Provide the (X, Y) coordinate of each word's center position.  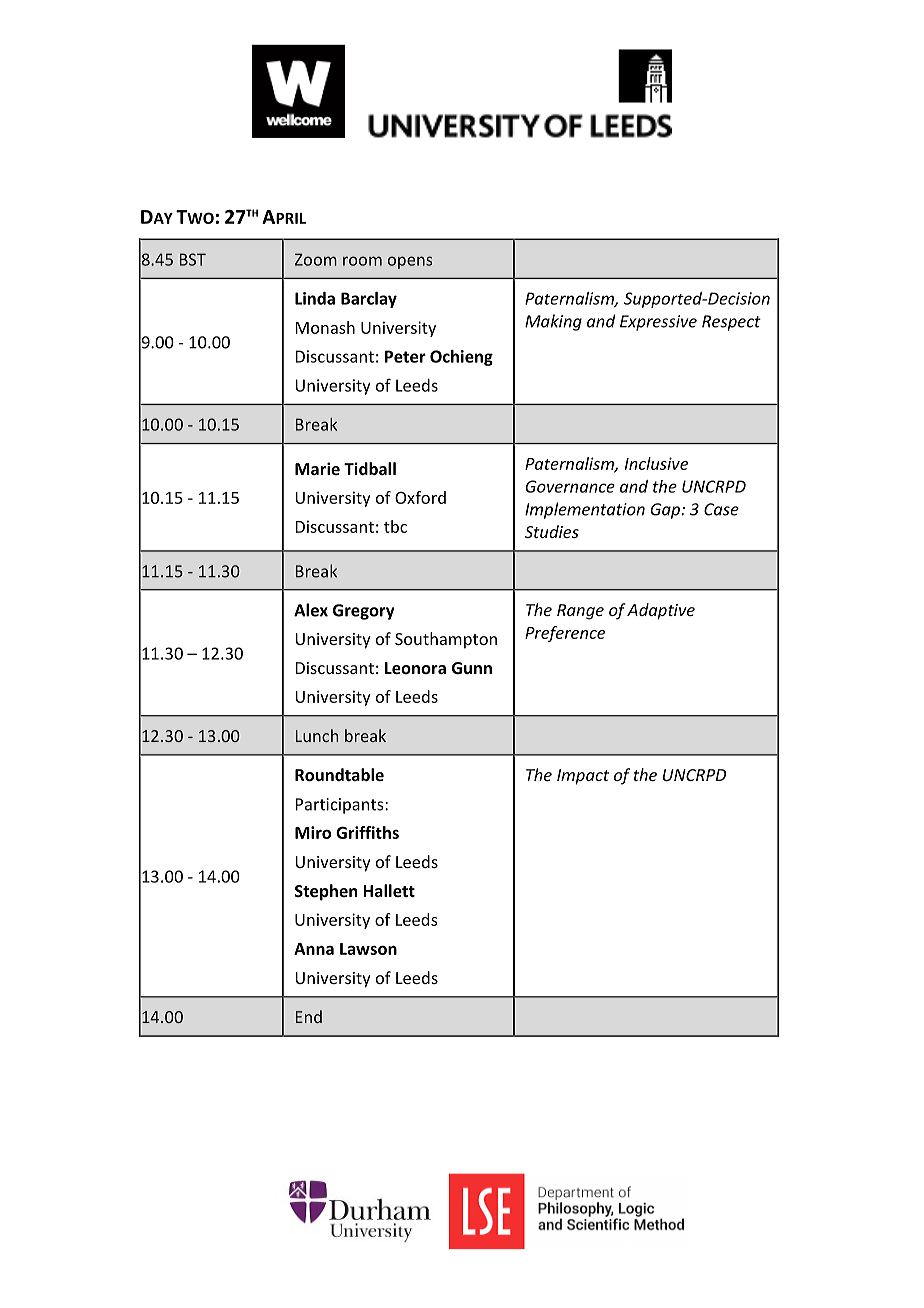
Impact (583, 777)
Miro (313, 832)
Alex (311, 610)
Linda (315, 298)
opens (410, 262)
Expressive (658, 323)
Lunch (317, 735)
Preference (565, 634)
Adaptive (661, 611)
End (309, 1016)
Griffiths (367, 832)
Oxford (420, 497)
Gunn (472, 668)
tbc (395, 526)
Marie (317, 468)
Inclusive (656, 463)
